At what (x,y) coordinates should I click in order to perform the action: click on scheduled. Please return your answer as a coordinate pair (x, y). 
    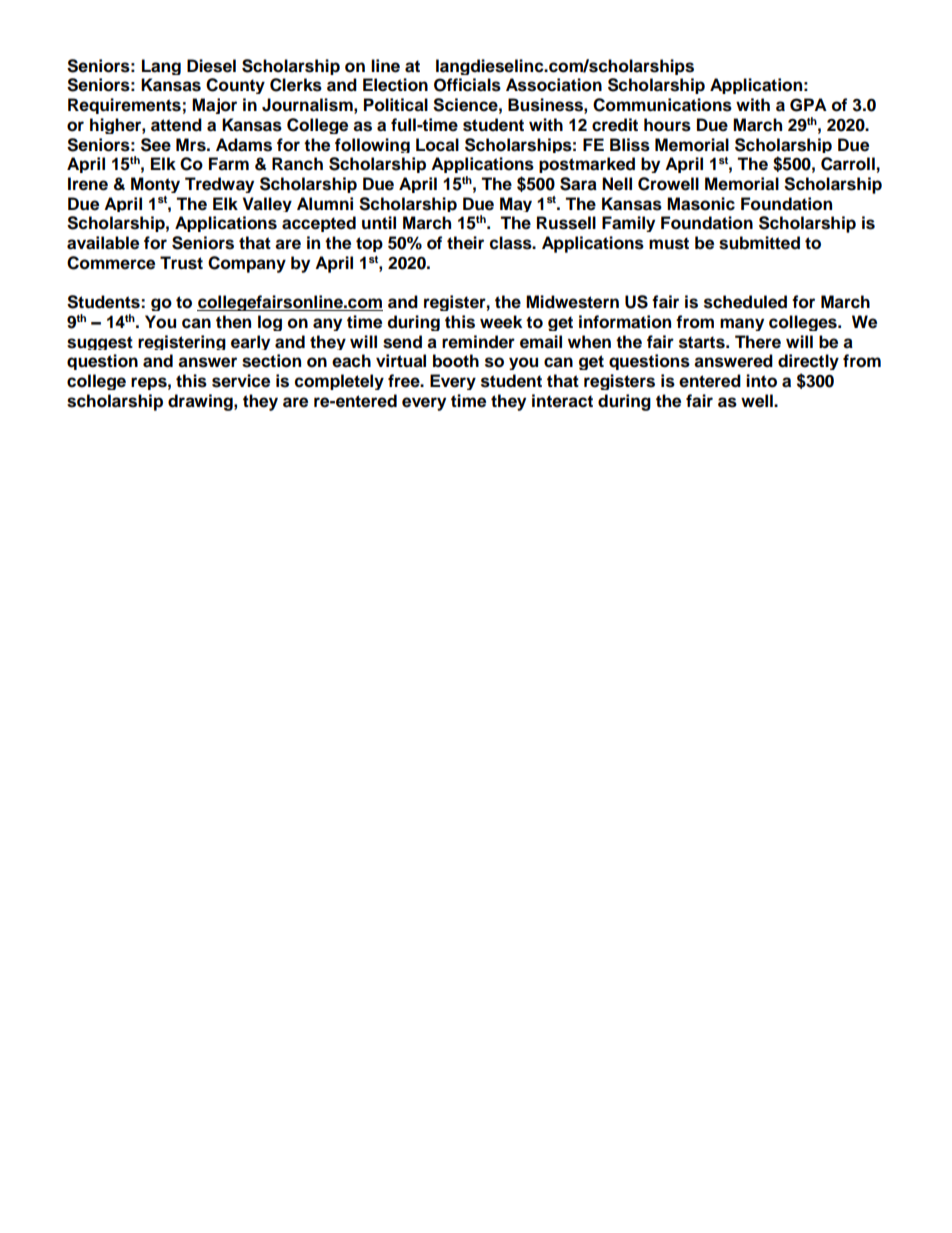
    Looking at the image, I should click on (745, 302).
